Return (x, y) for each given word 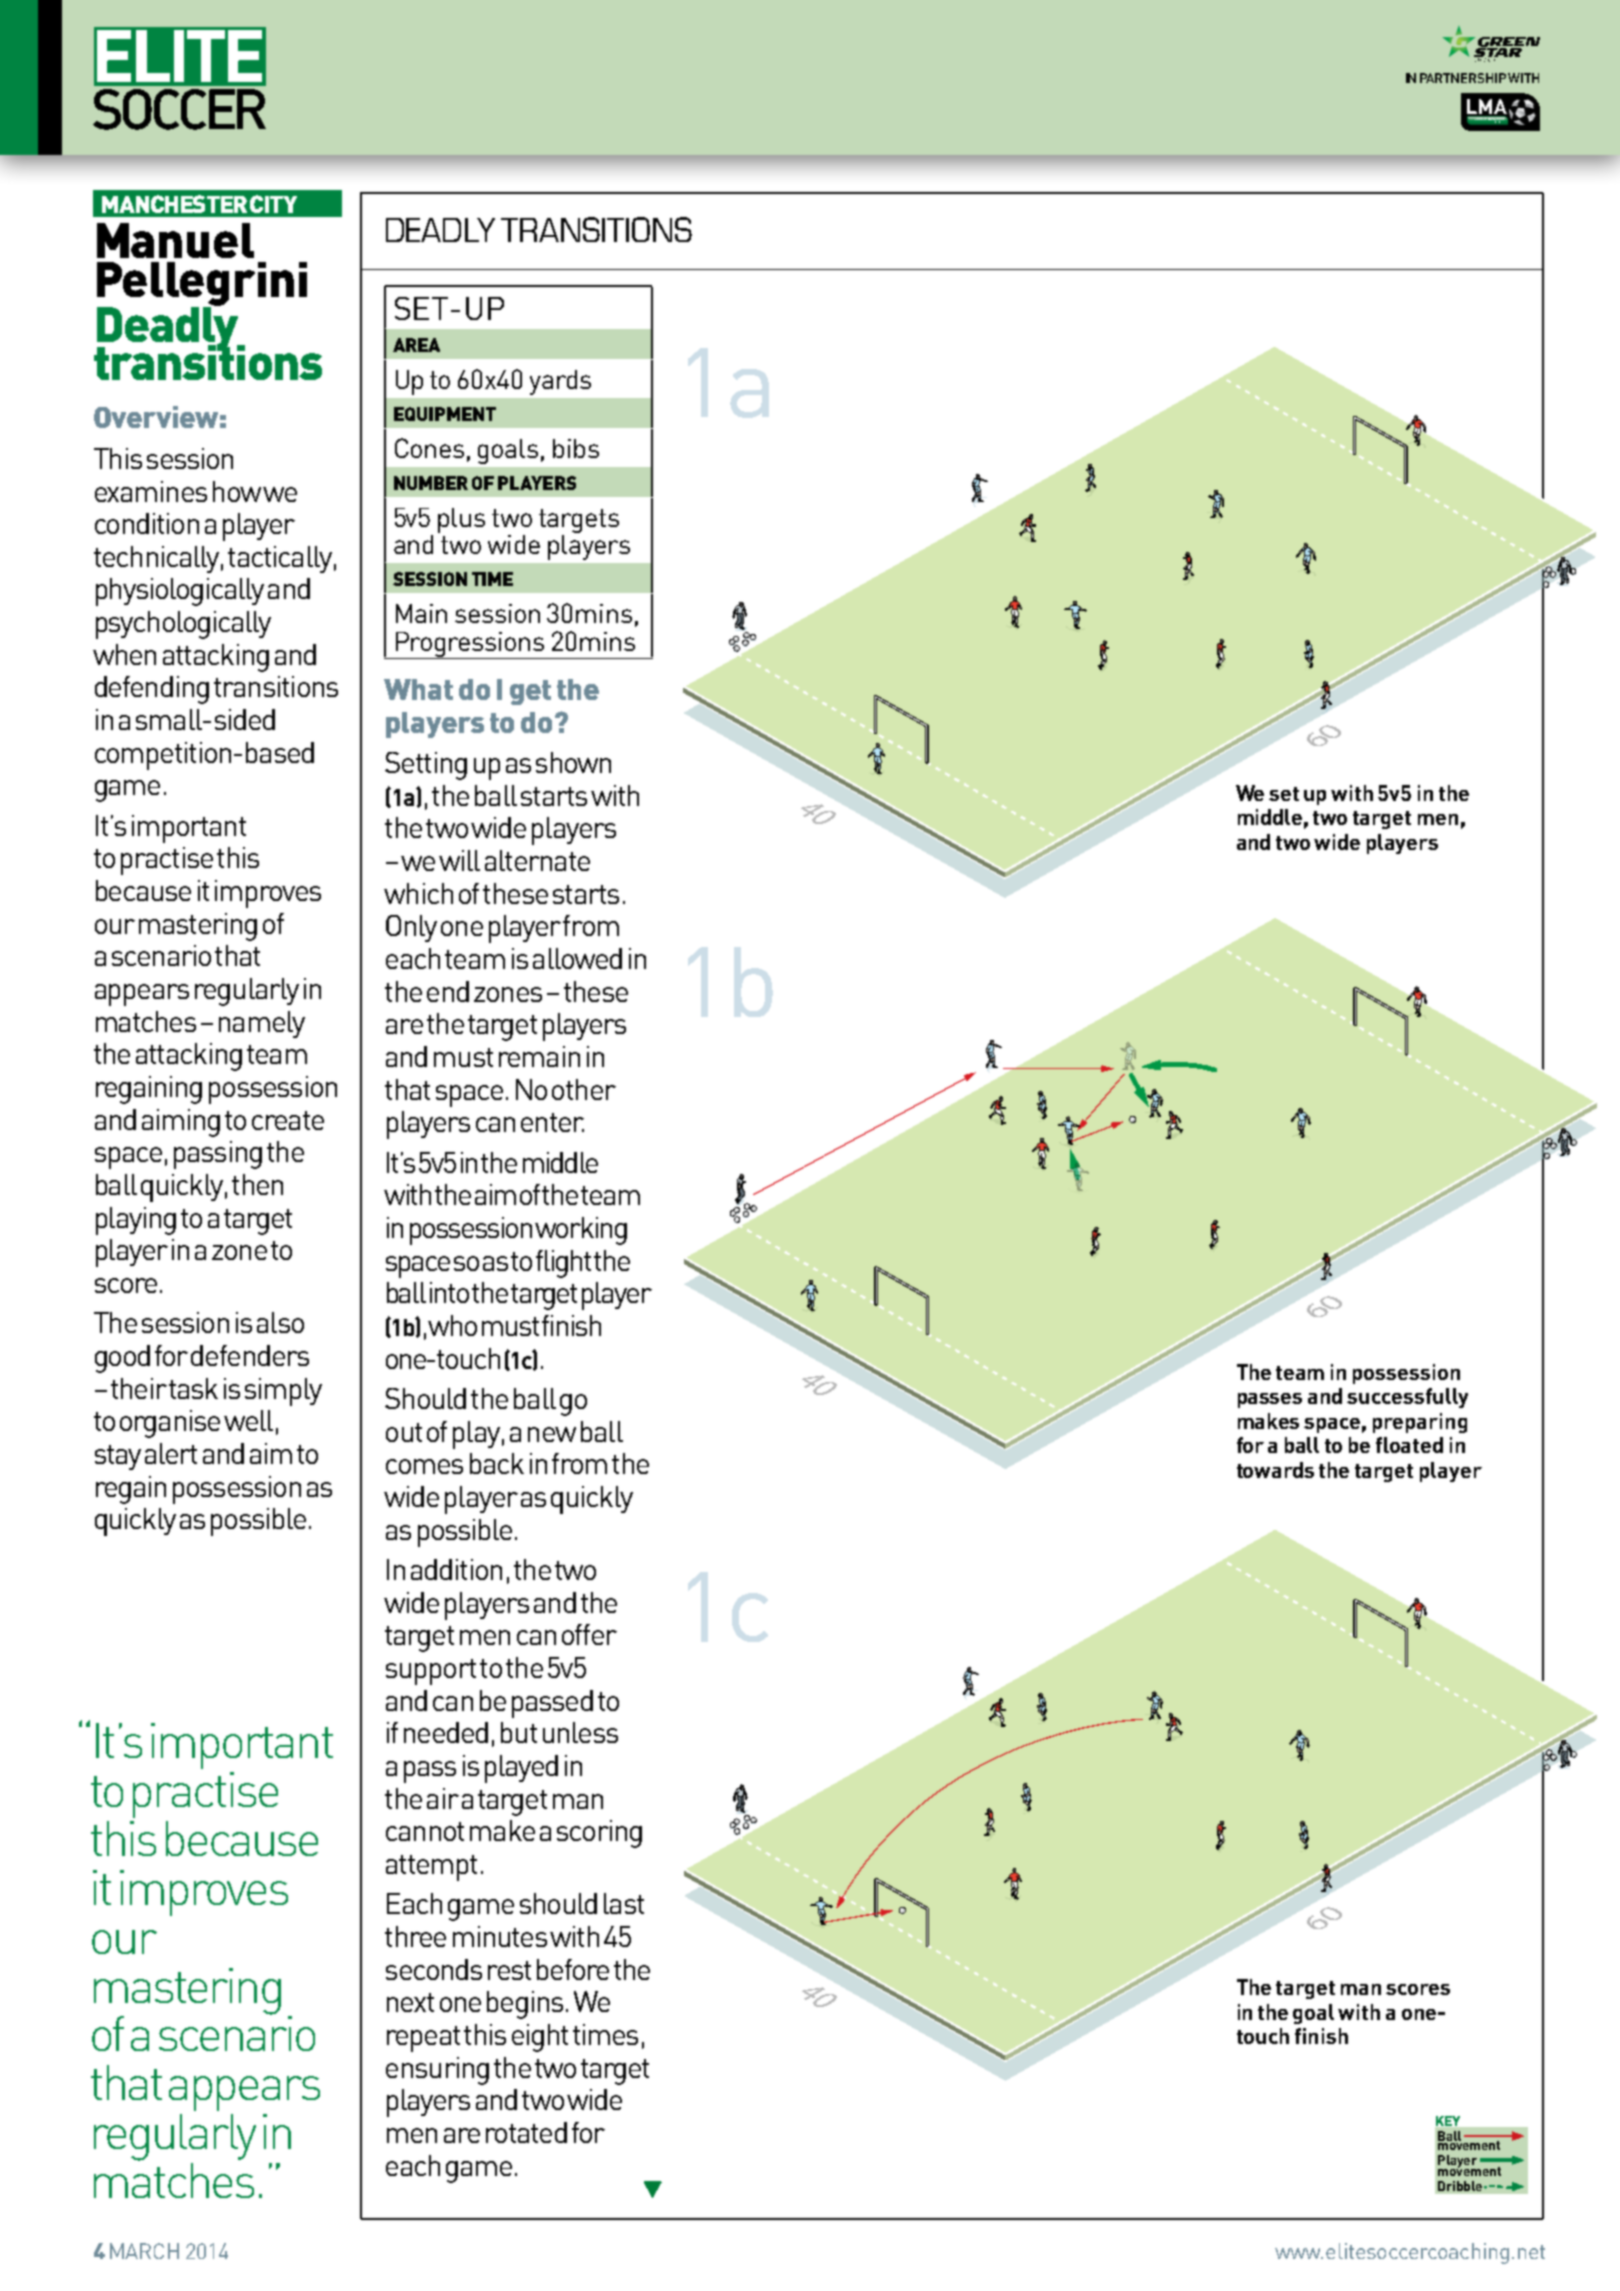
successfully (1407, 1398)
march (144, 2251)
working (581, 1231)
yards (560, 382)
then (257, 1184)
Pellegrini (202, 285)
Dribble (1460, 2186)
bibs (576, 448)
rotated (526, 2132)
